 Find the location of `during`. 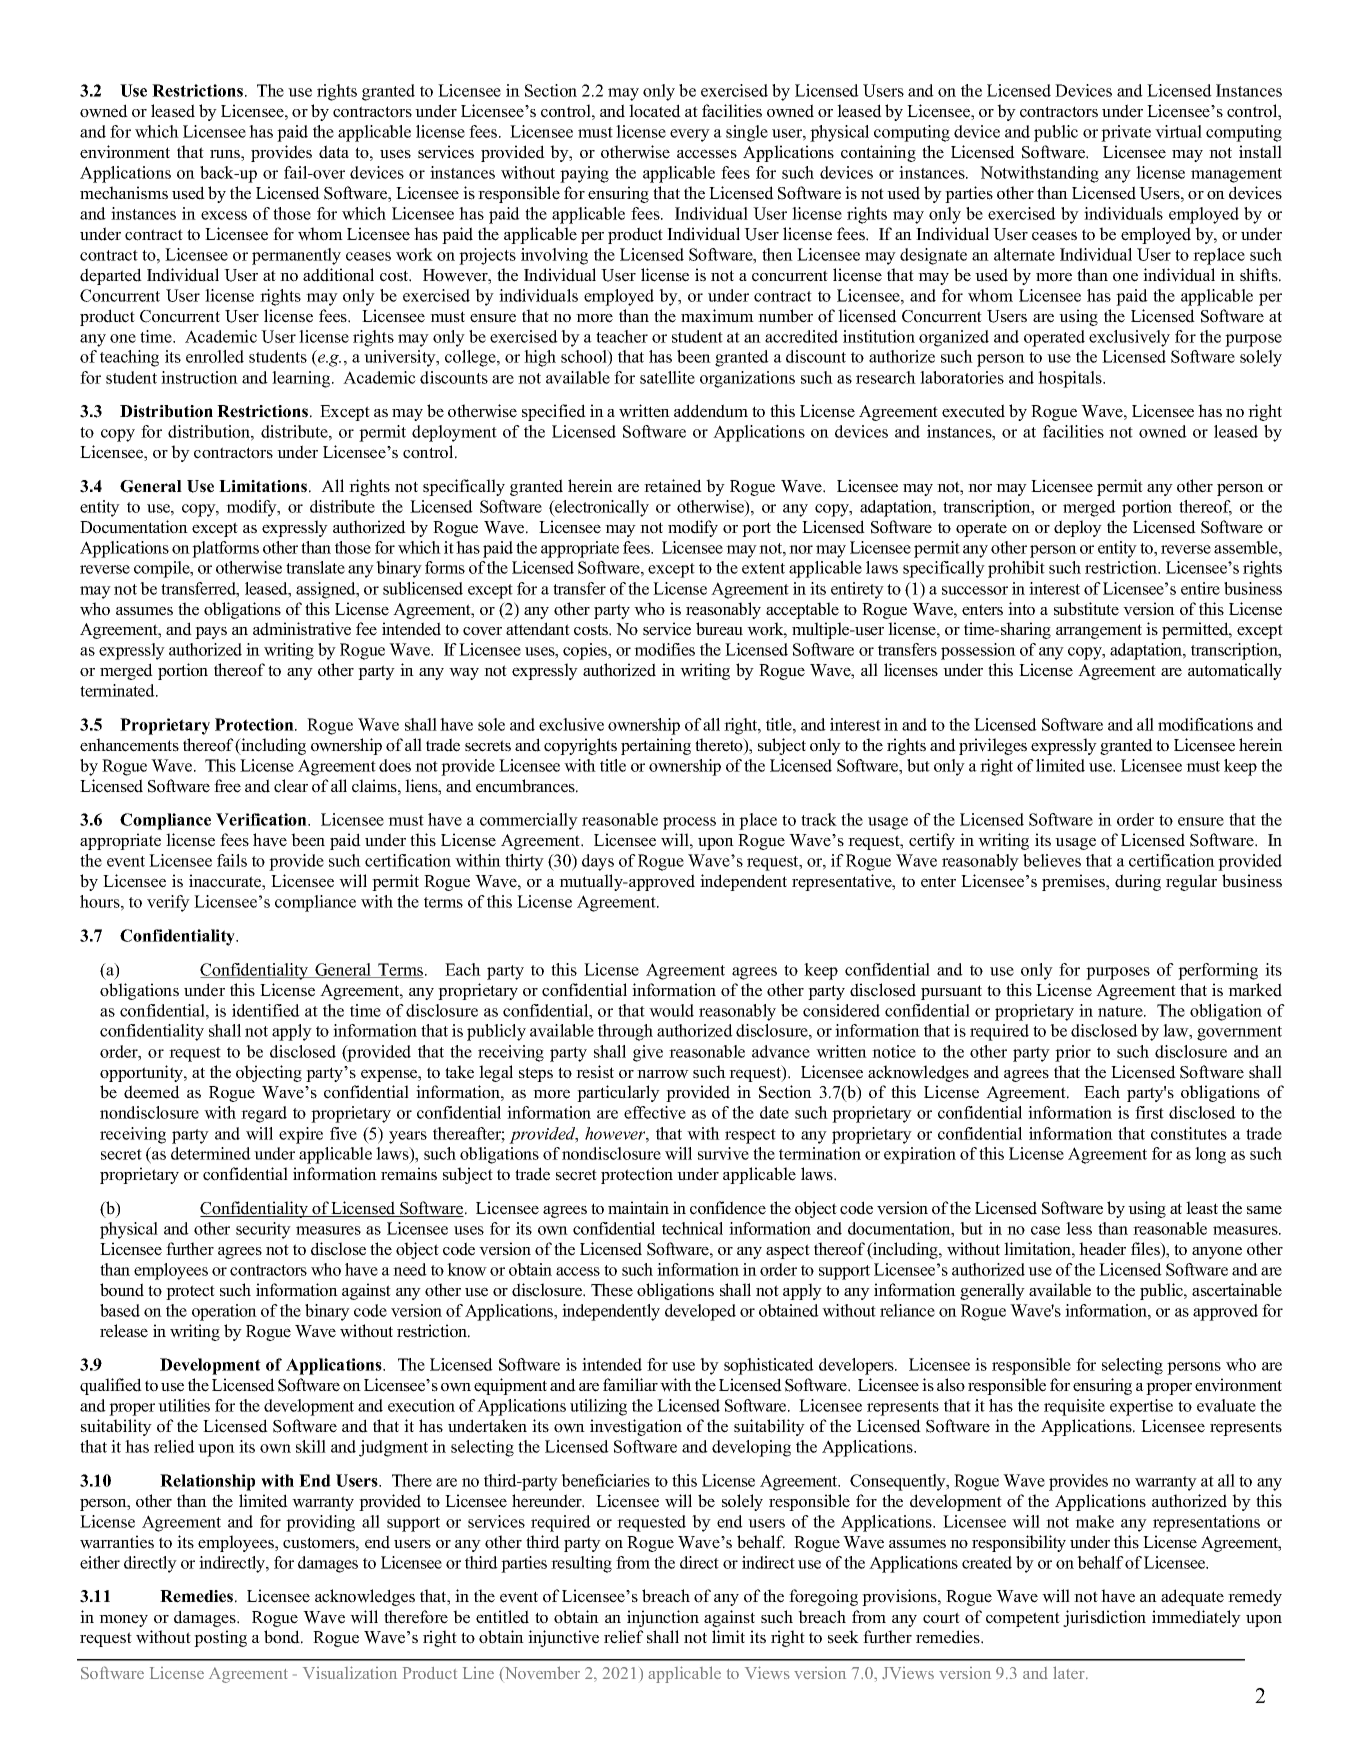

during is located at coordinates (1138, 882).
